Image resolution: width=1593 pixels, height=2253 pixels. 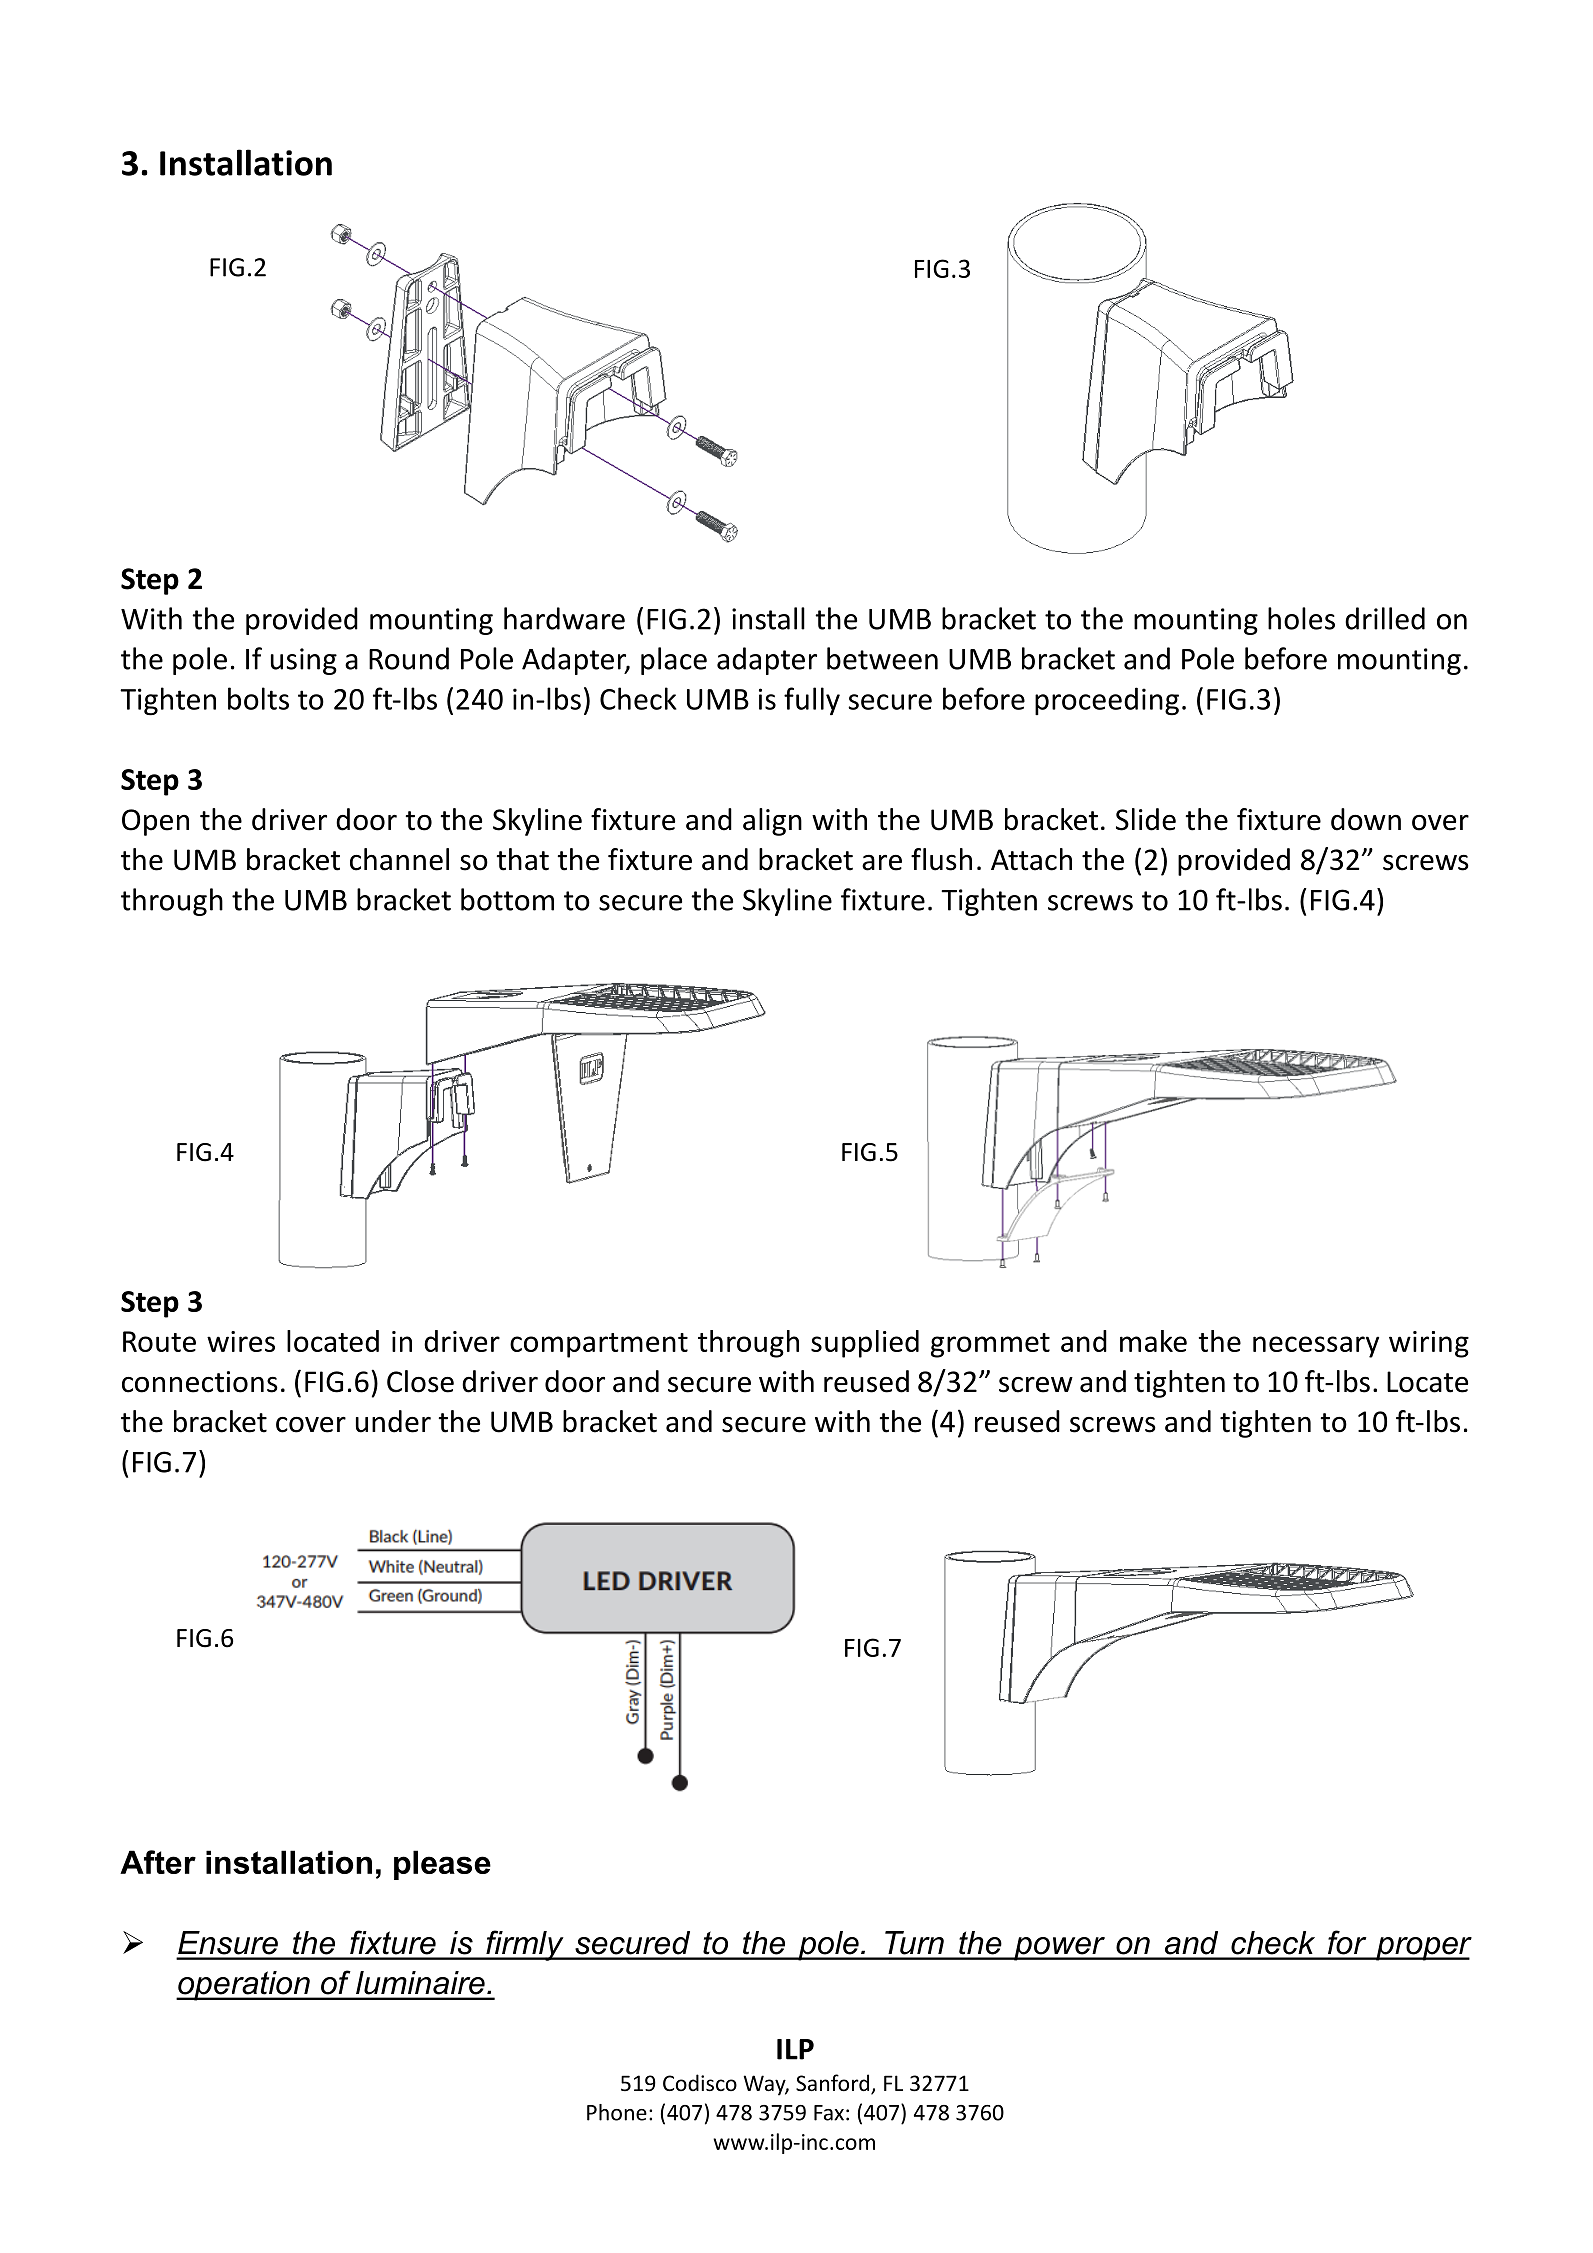 I want to click on fully, so click(x=812, y=701).
